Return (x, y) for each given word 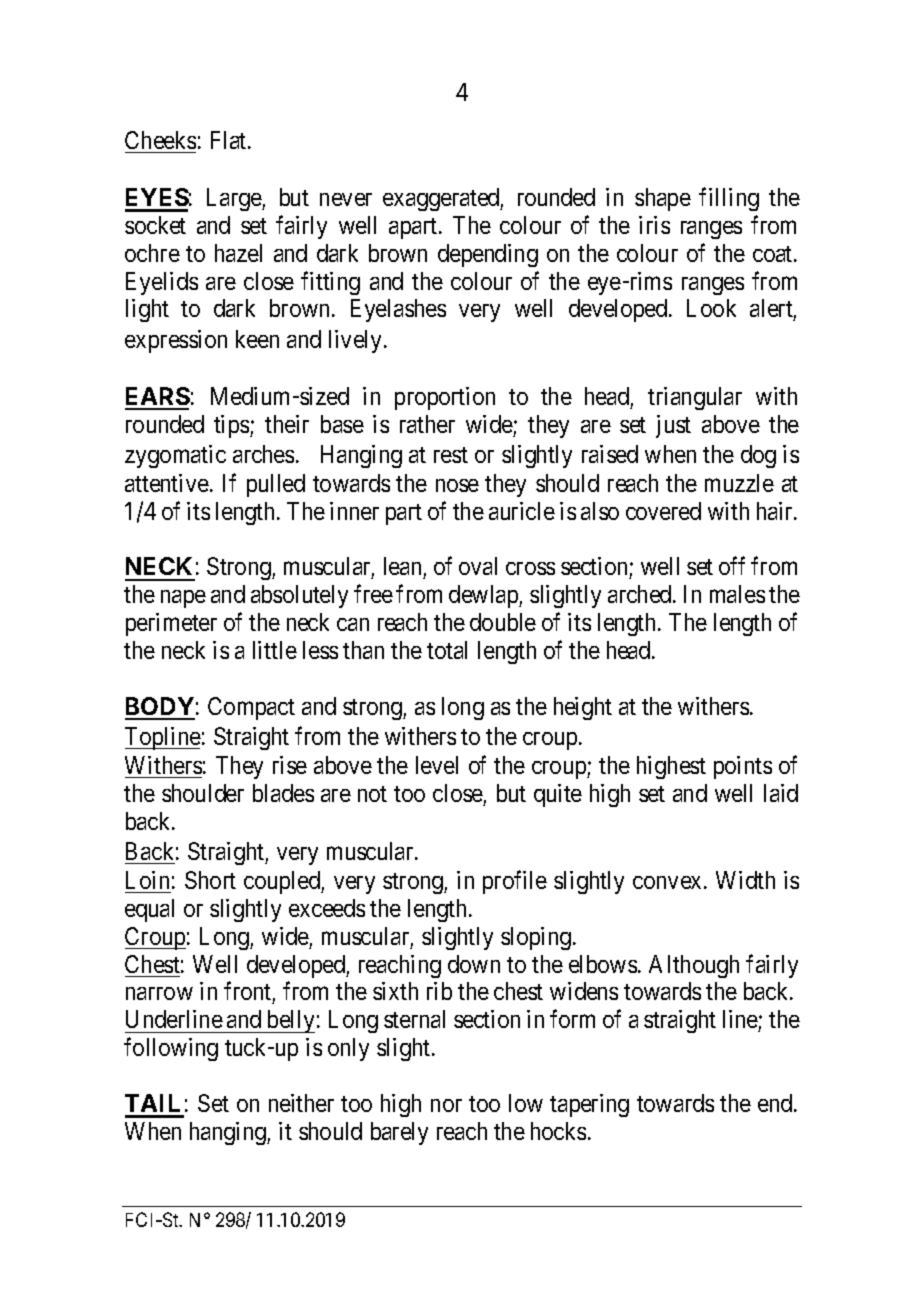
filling (729, 199)
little (275, 650)
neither (301, 1103)
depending (488, 255)
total (447, 650)
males (737, 594)
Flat (230, 140)
